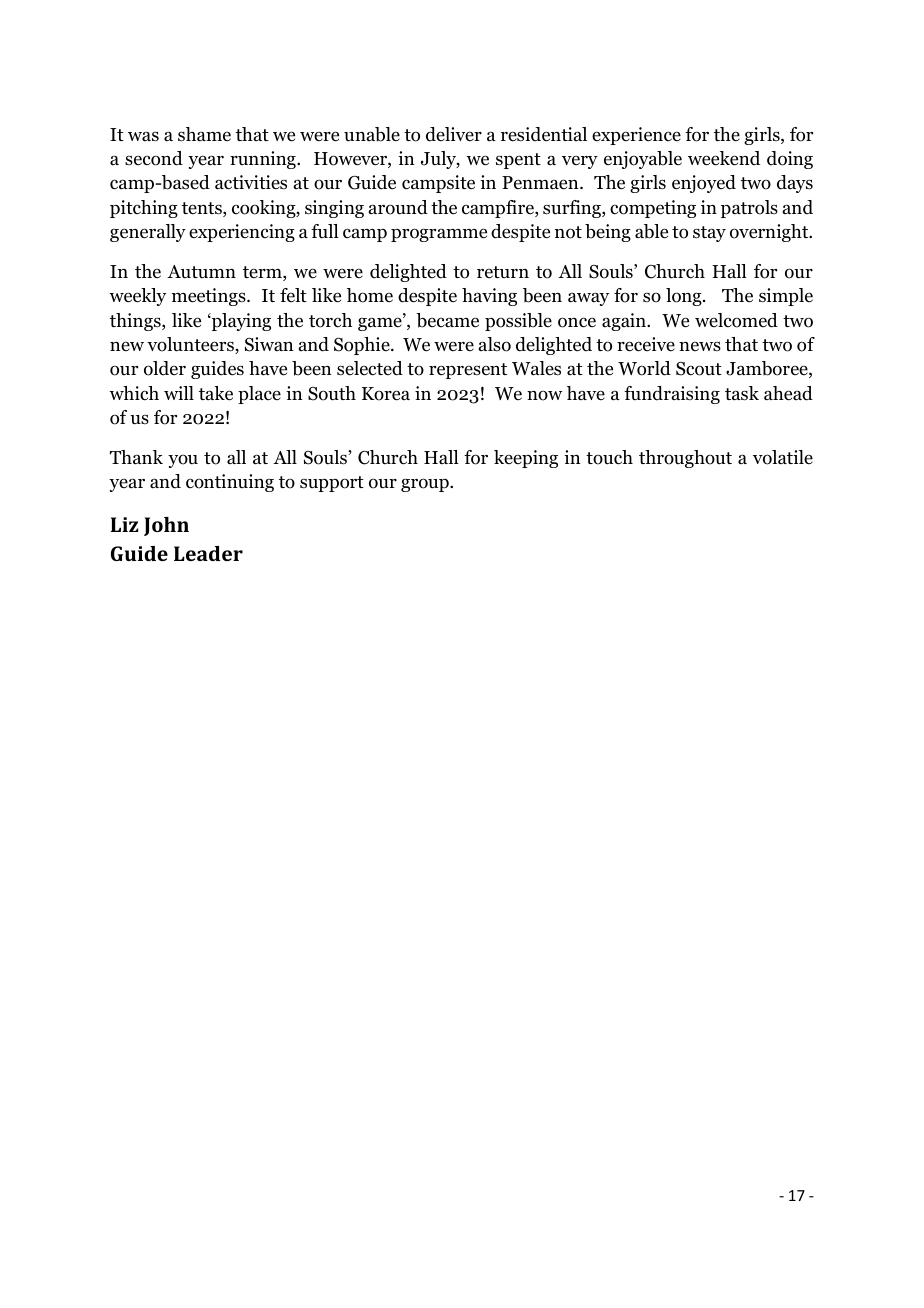 The height and width of the document is (1308, 924). I want to click on also, so click(495, 344).
